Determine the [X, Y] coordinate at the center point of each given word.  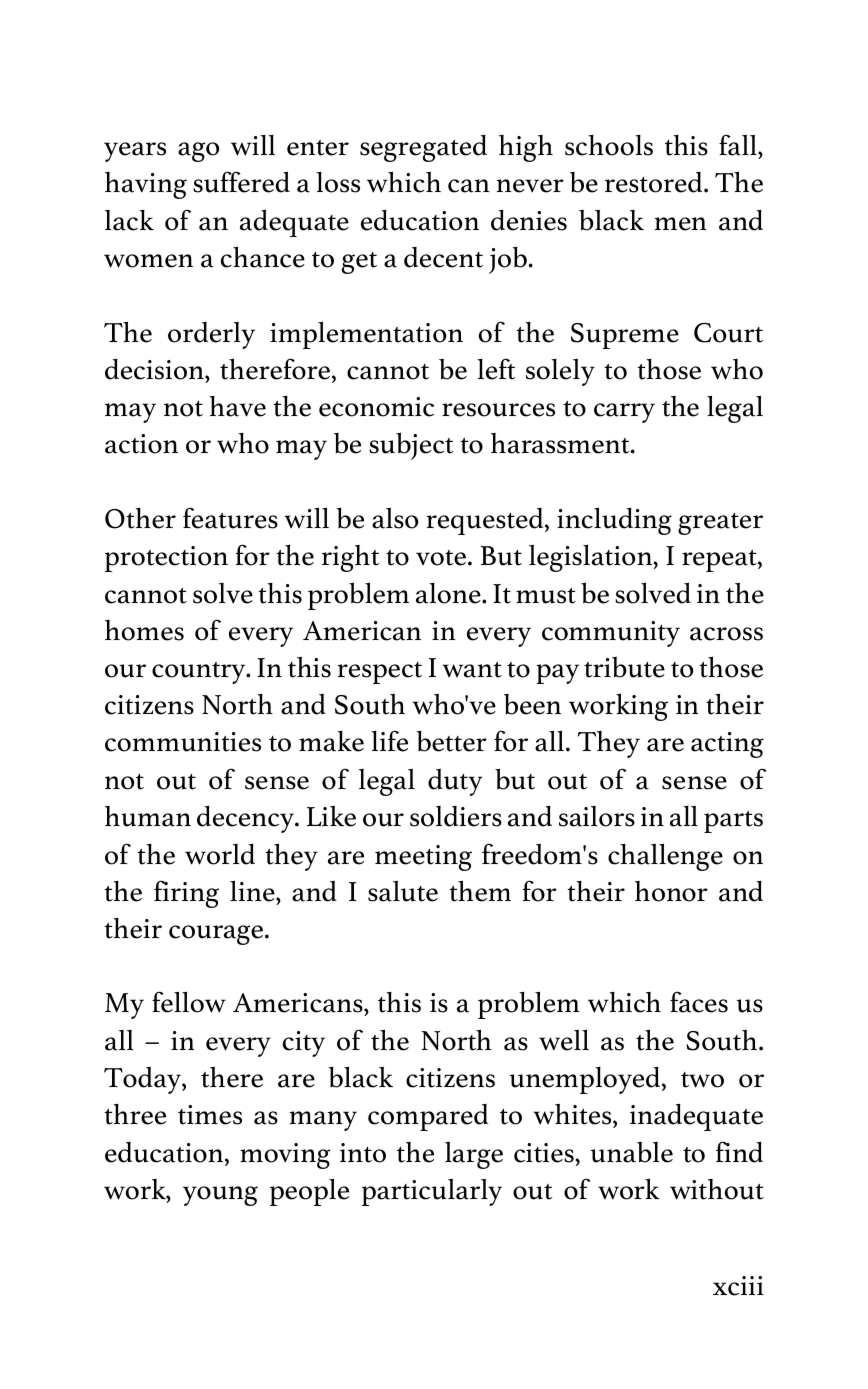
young [220, 1196]
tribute [624, 667]
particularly [432, 1192]
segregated [423, 148]
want [472, 670]
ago [198, 152]
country [200, 673]
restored [655, 182]
